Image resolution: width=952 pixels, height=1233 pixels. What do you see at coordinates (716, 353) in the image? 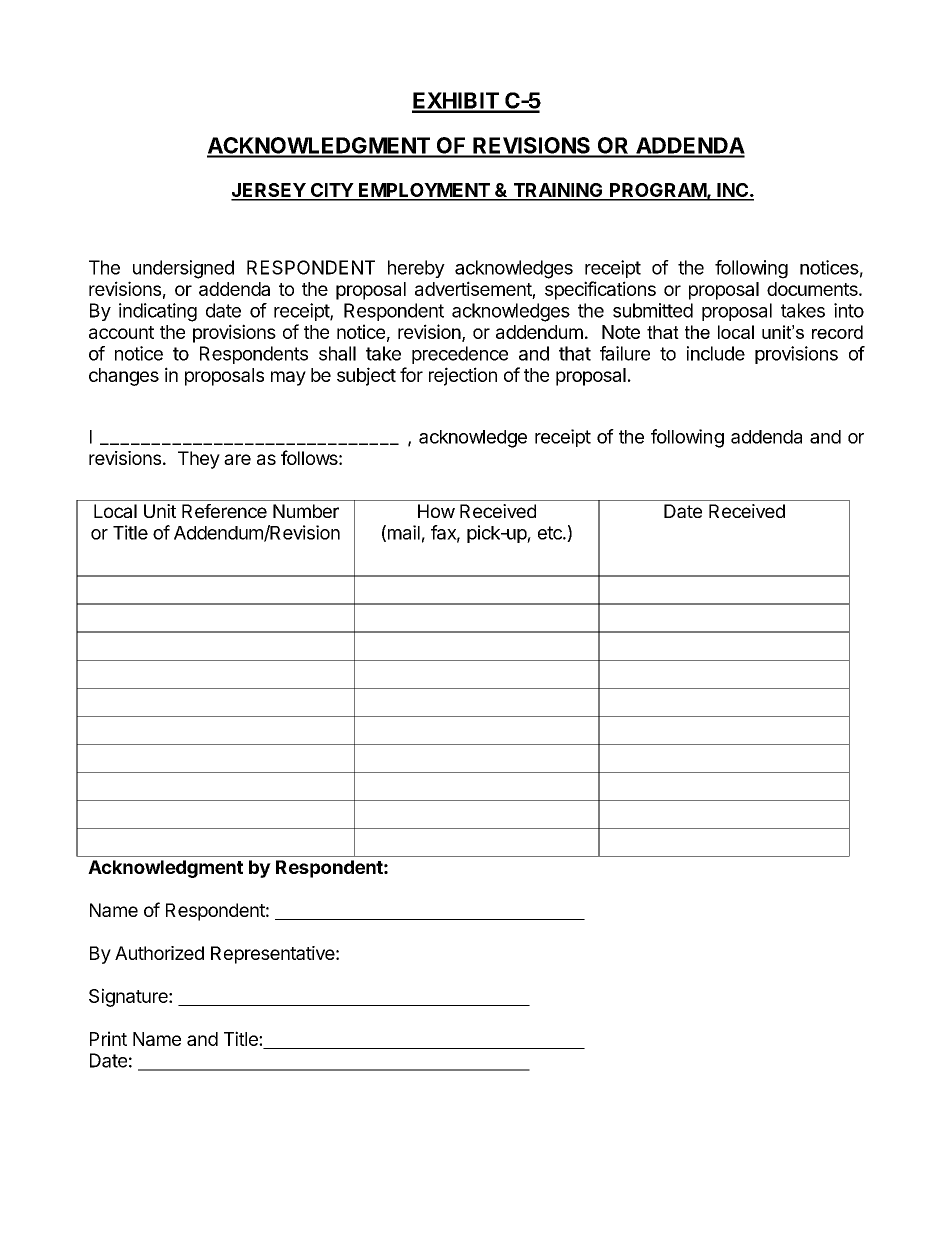
I see `include` at bounding box center [716, 353].
